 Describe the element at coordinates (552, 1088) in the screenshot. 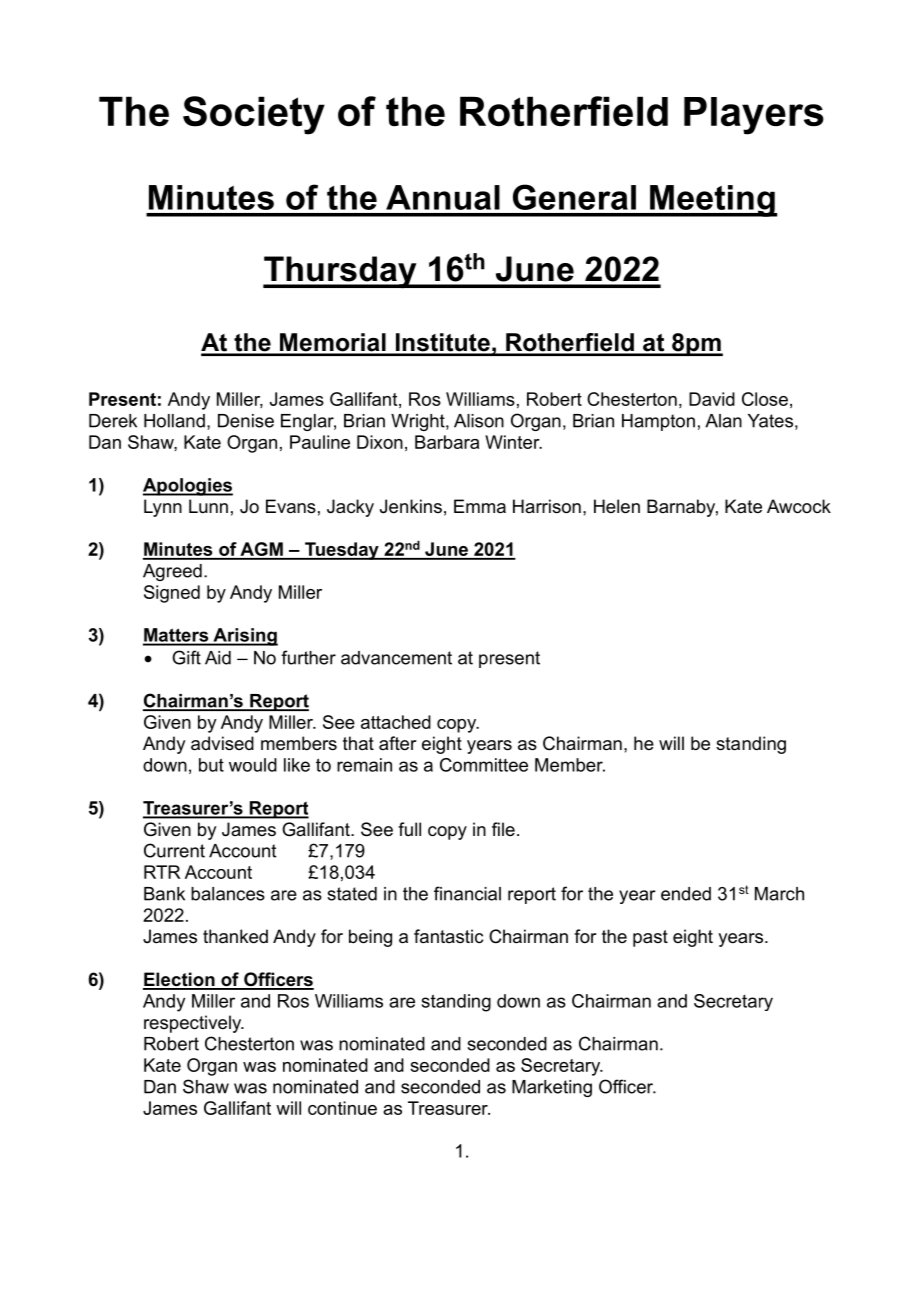

I see `Marketing` at that location.
